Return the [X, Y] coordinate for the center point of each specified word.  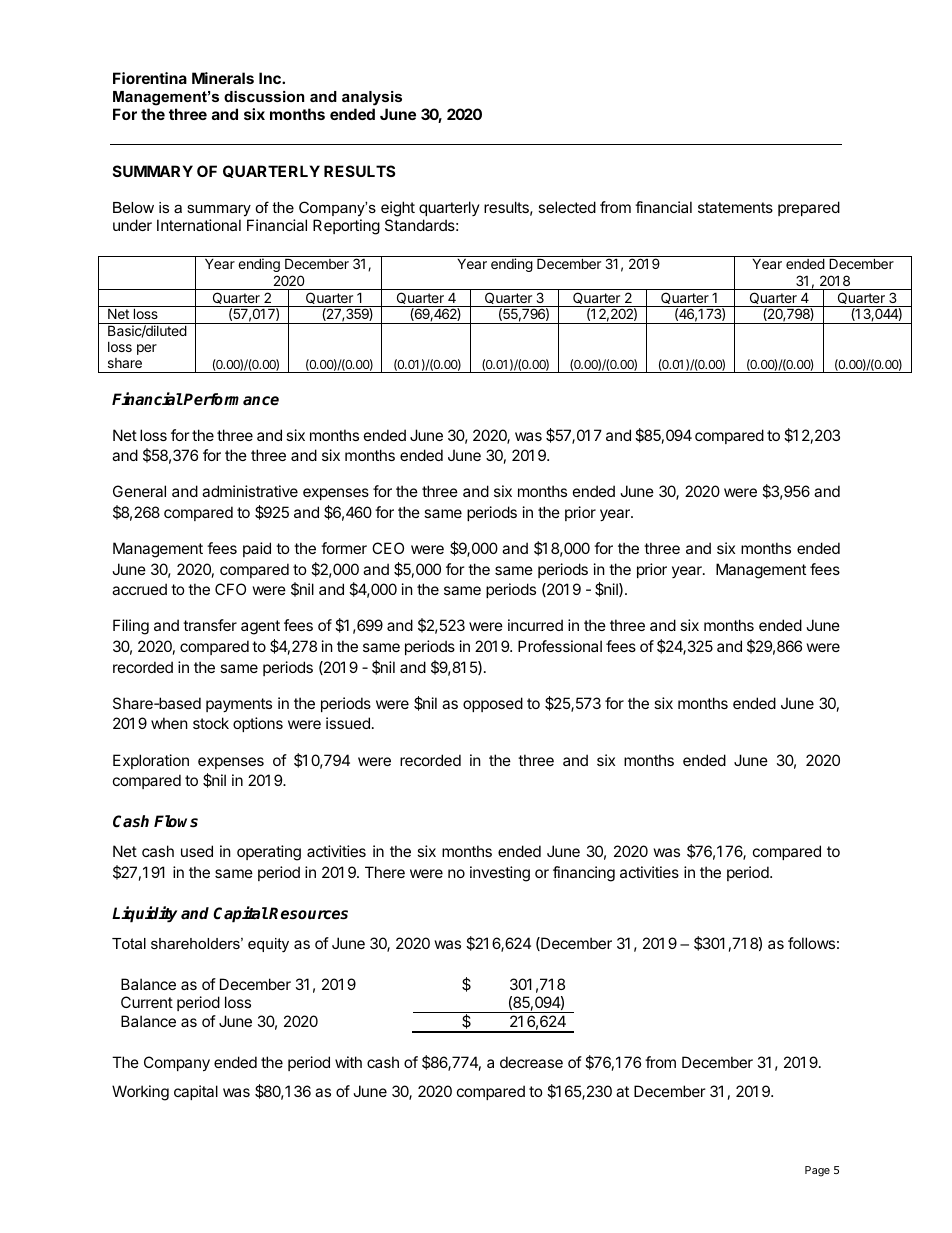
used [197, 851]
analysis [372, 98]
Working [140, 1093]
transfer [210, 625]
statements [735, 207]
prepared [809, 208]
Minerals [223, 78]
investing [500, 874]
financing [584, 874]
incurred [535, 625]
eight [398, 209]
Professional [560, 646]
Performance [230, 399]
